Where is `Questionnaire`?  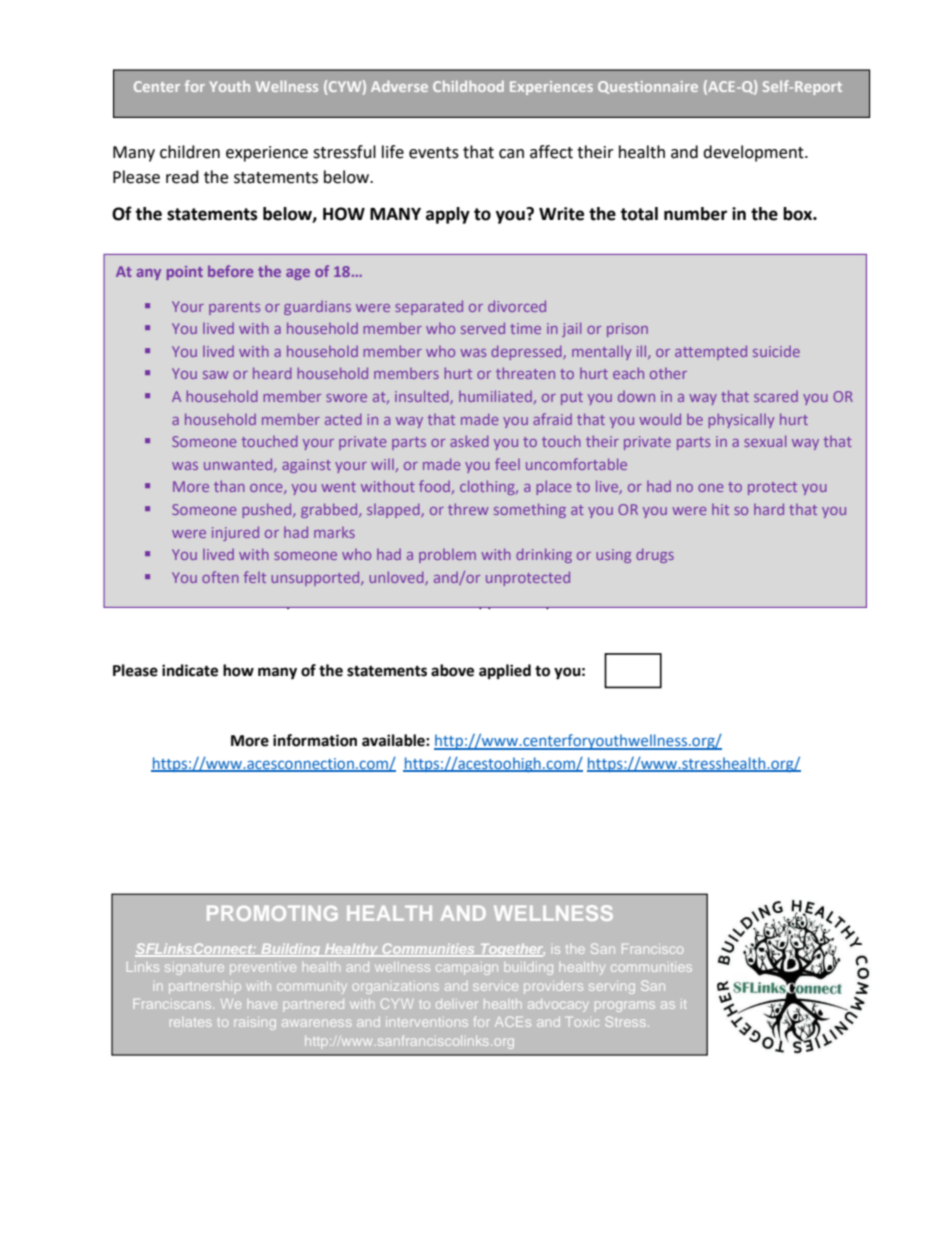
Questionnaire is located at coordinates (648, 87).
